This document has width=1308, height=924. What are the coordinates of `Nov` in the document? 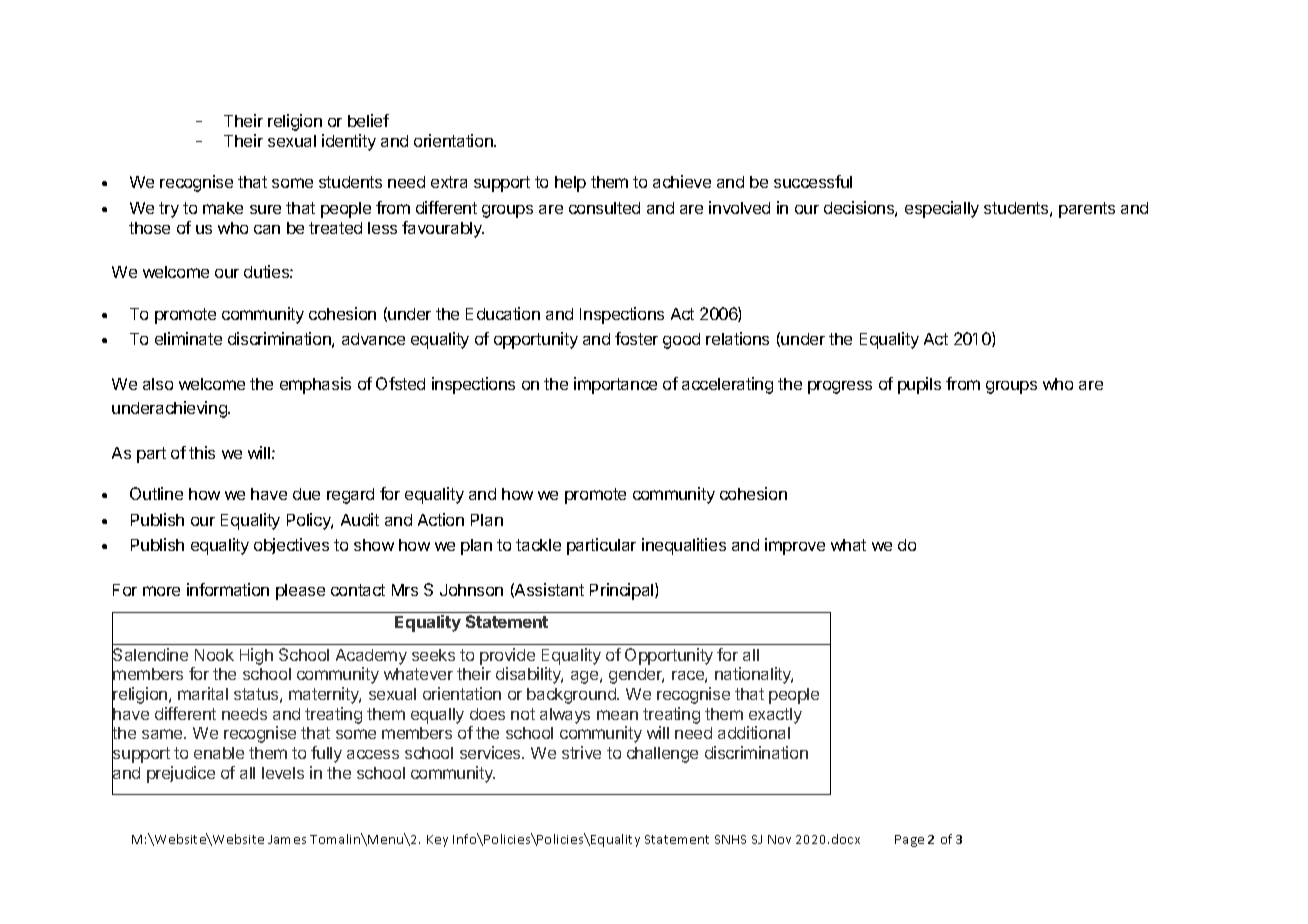 It's located at (779, 839).
